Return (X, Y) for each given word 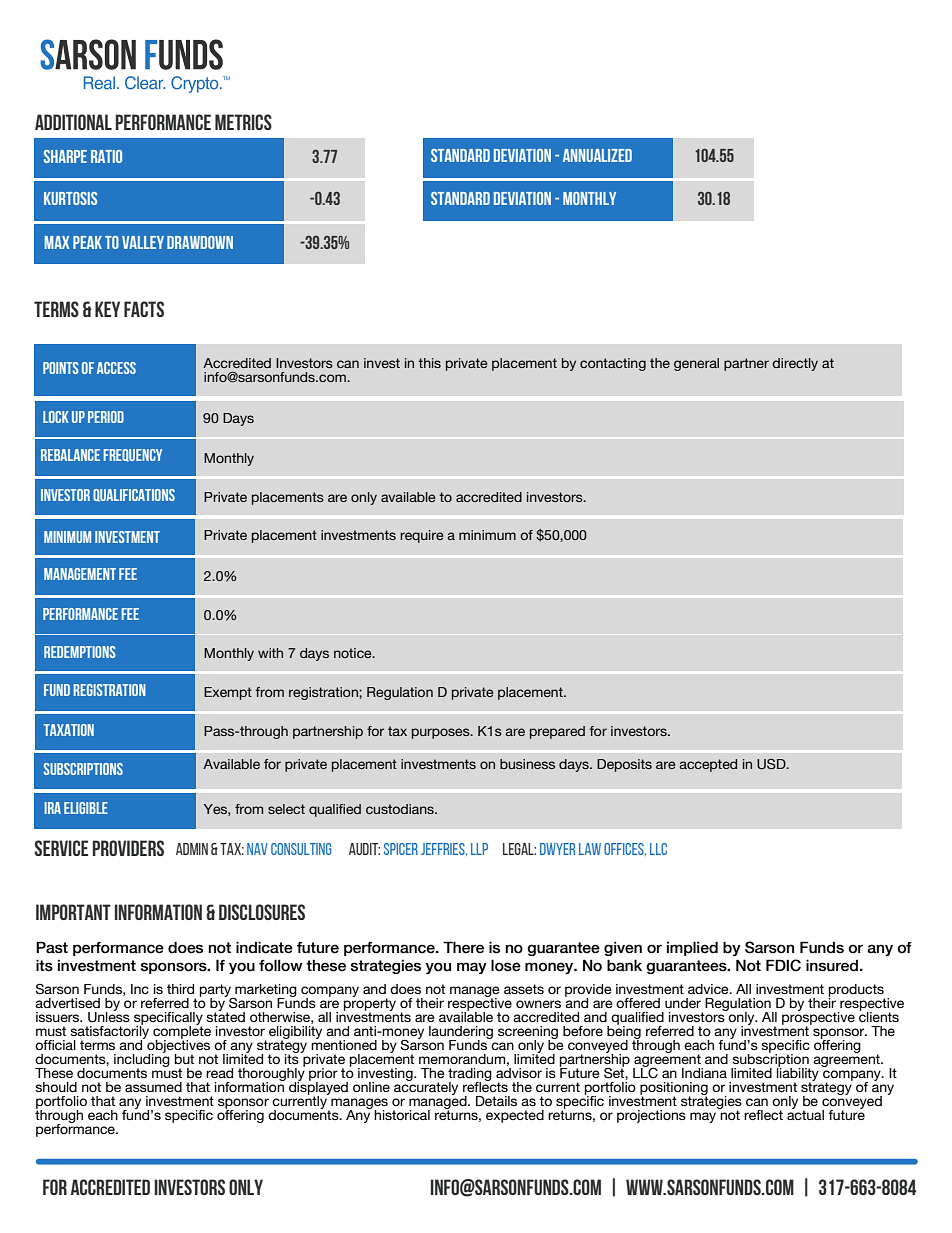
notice (354, 653)
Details (496, 1101)
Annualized (597, 155)
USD (772, 764)
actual (805, 1113)
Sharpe (65, 156)
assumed (153, 1087)
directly (795, 364)
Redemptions (80, 652)
